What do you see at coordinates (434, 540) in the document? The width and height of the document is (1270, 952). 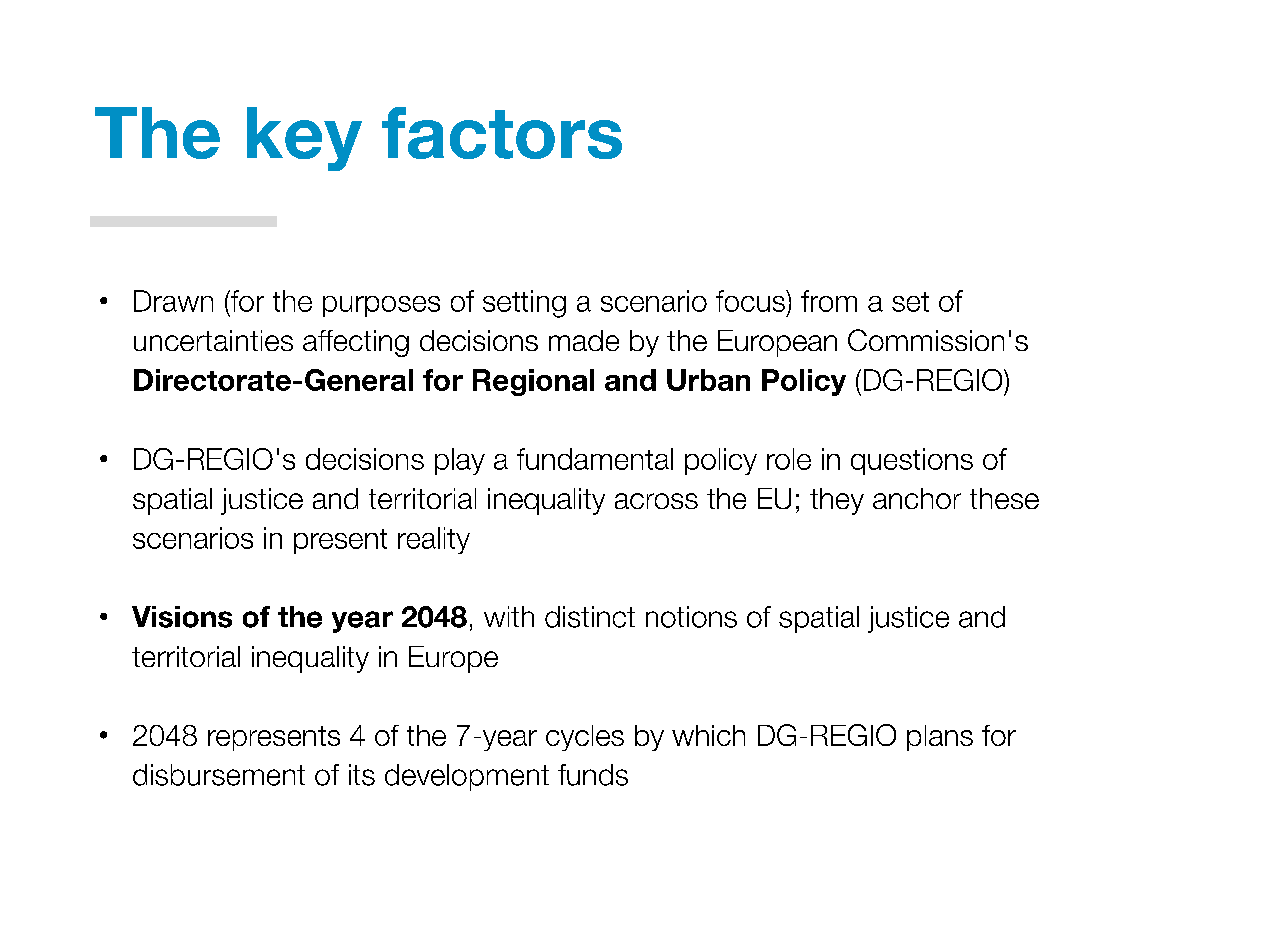 I see `reality` at bounding box center [434, 540].
